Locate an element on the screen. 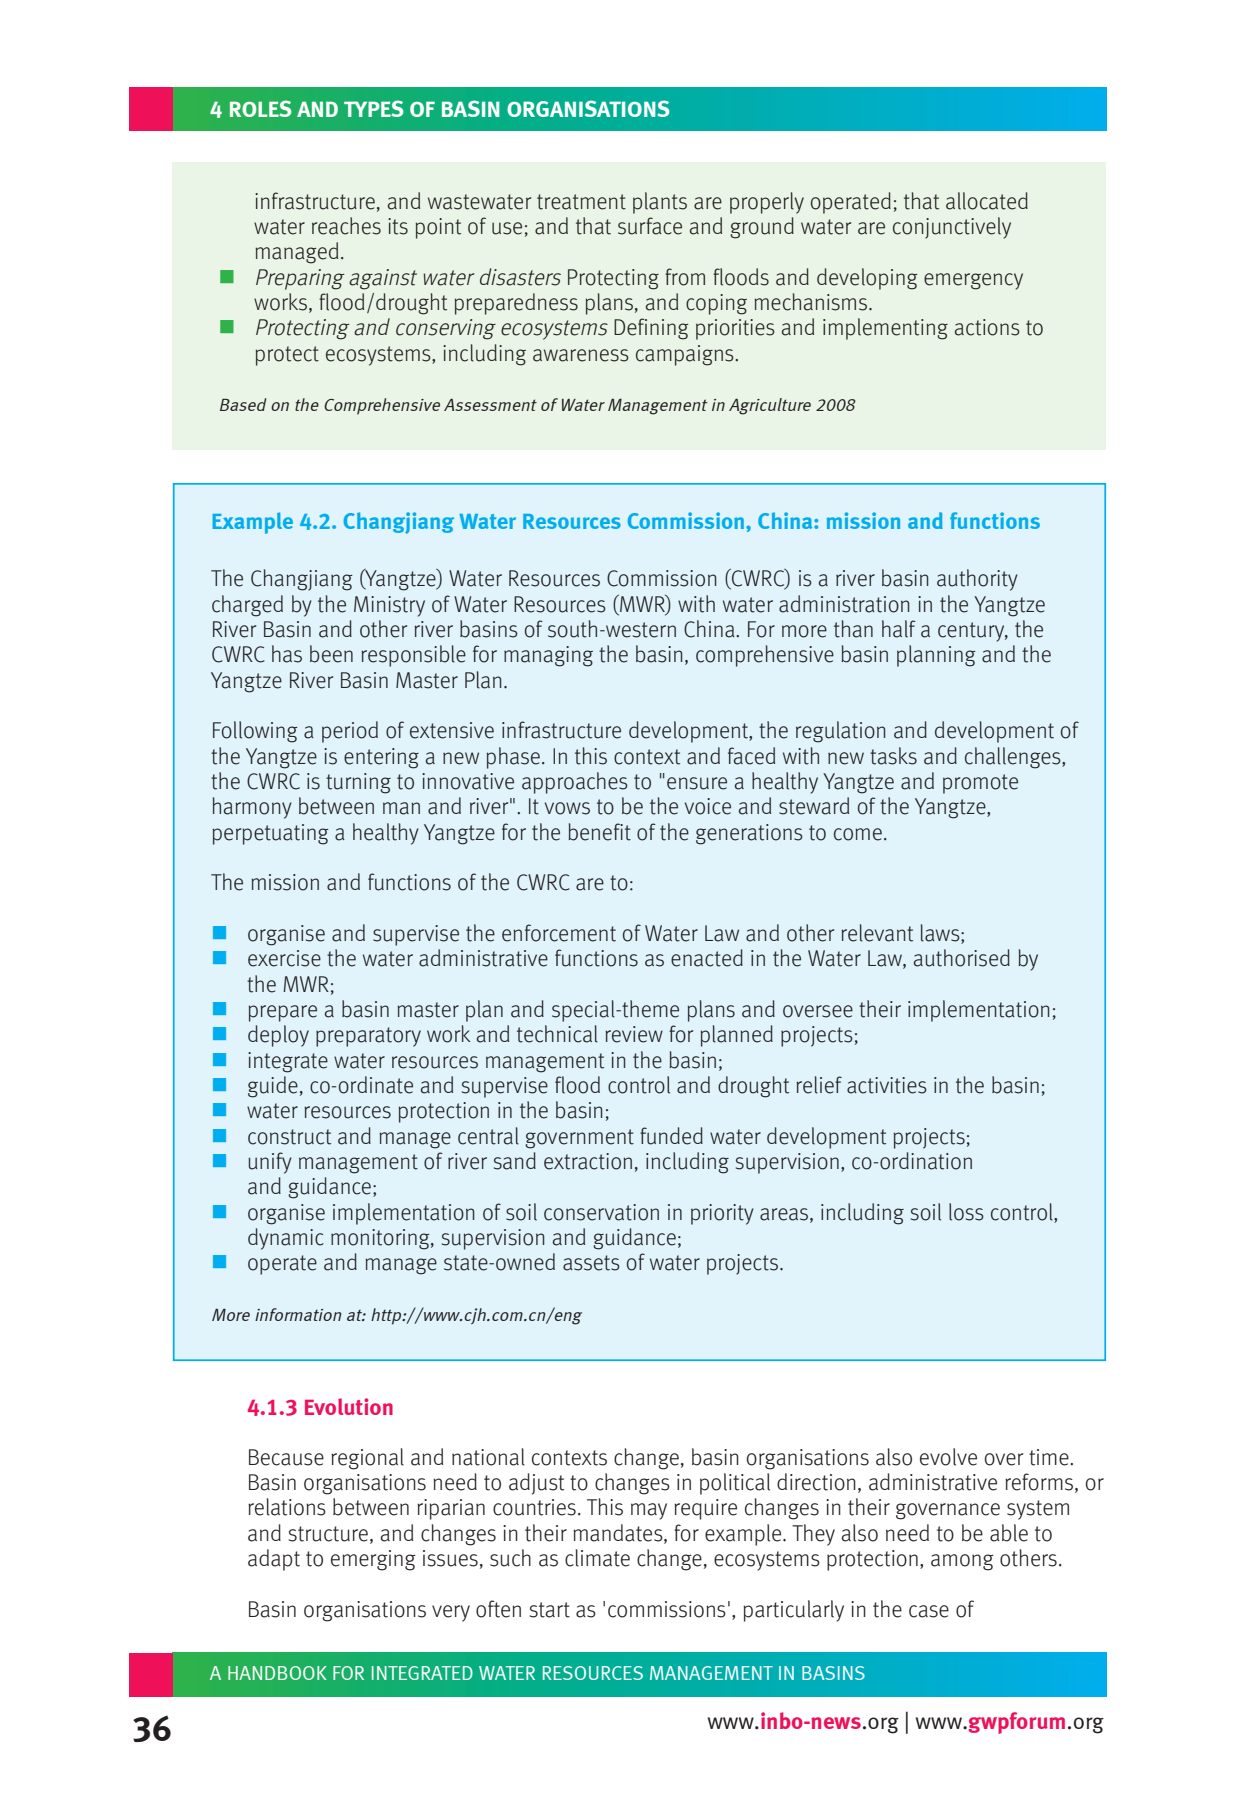  dynamic is located at coordinates (286, 1239).
